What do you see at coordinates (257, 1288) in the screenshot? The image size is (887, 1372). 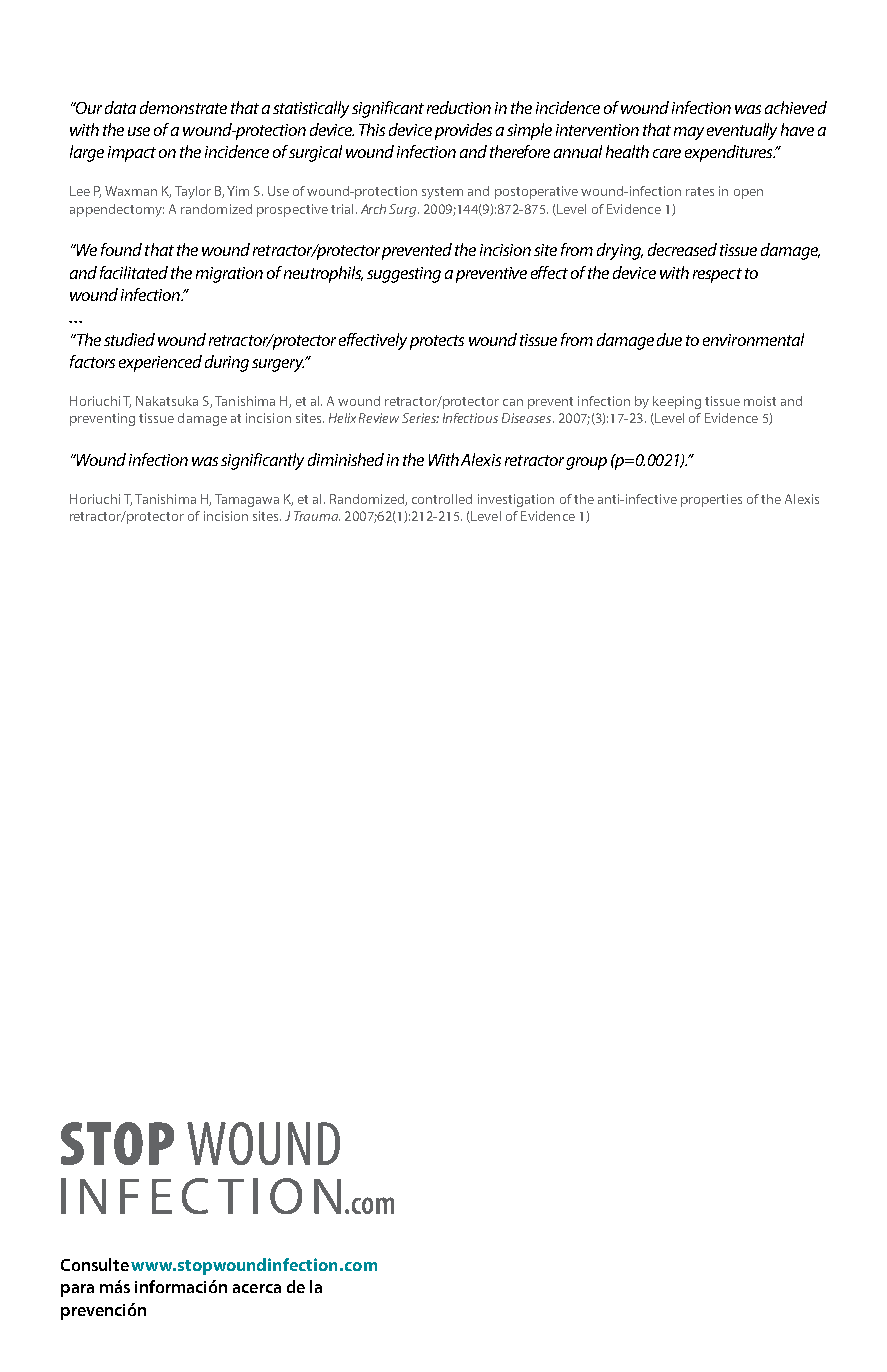 I see `acerca` at bounding box center [257, 1288].
